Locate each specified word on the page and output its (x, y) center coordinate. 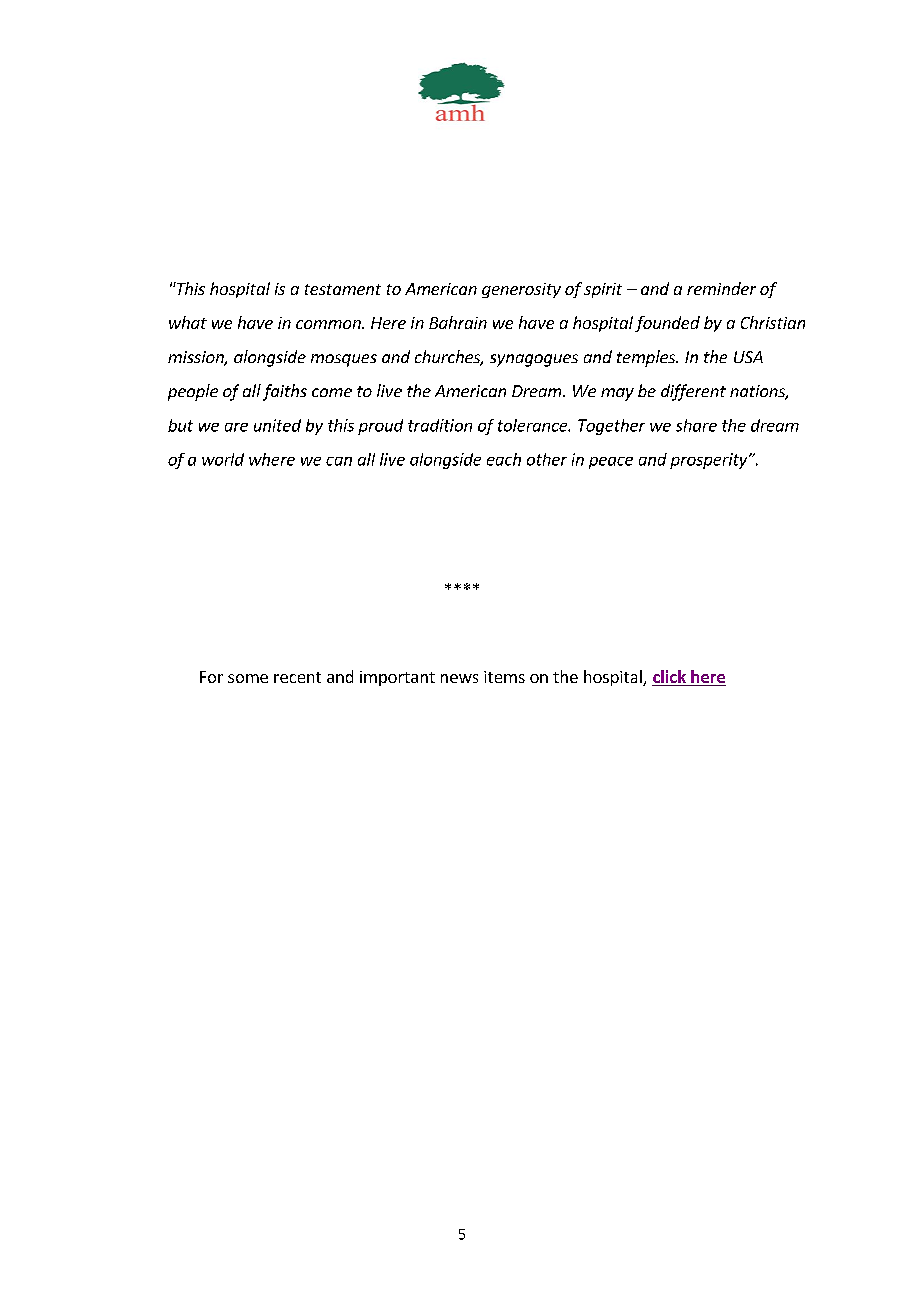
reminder (721, 288)
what (188, 322)
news (459, 678)
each (504, 459)
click (670, 678)
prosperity (710, 461)
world (223, 459)
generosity (521, 290)
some (248, 678)
